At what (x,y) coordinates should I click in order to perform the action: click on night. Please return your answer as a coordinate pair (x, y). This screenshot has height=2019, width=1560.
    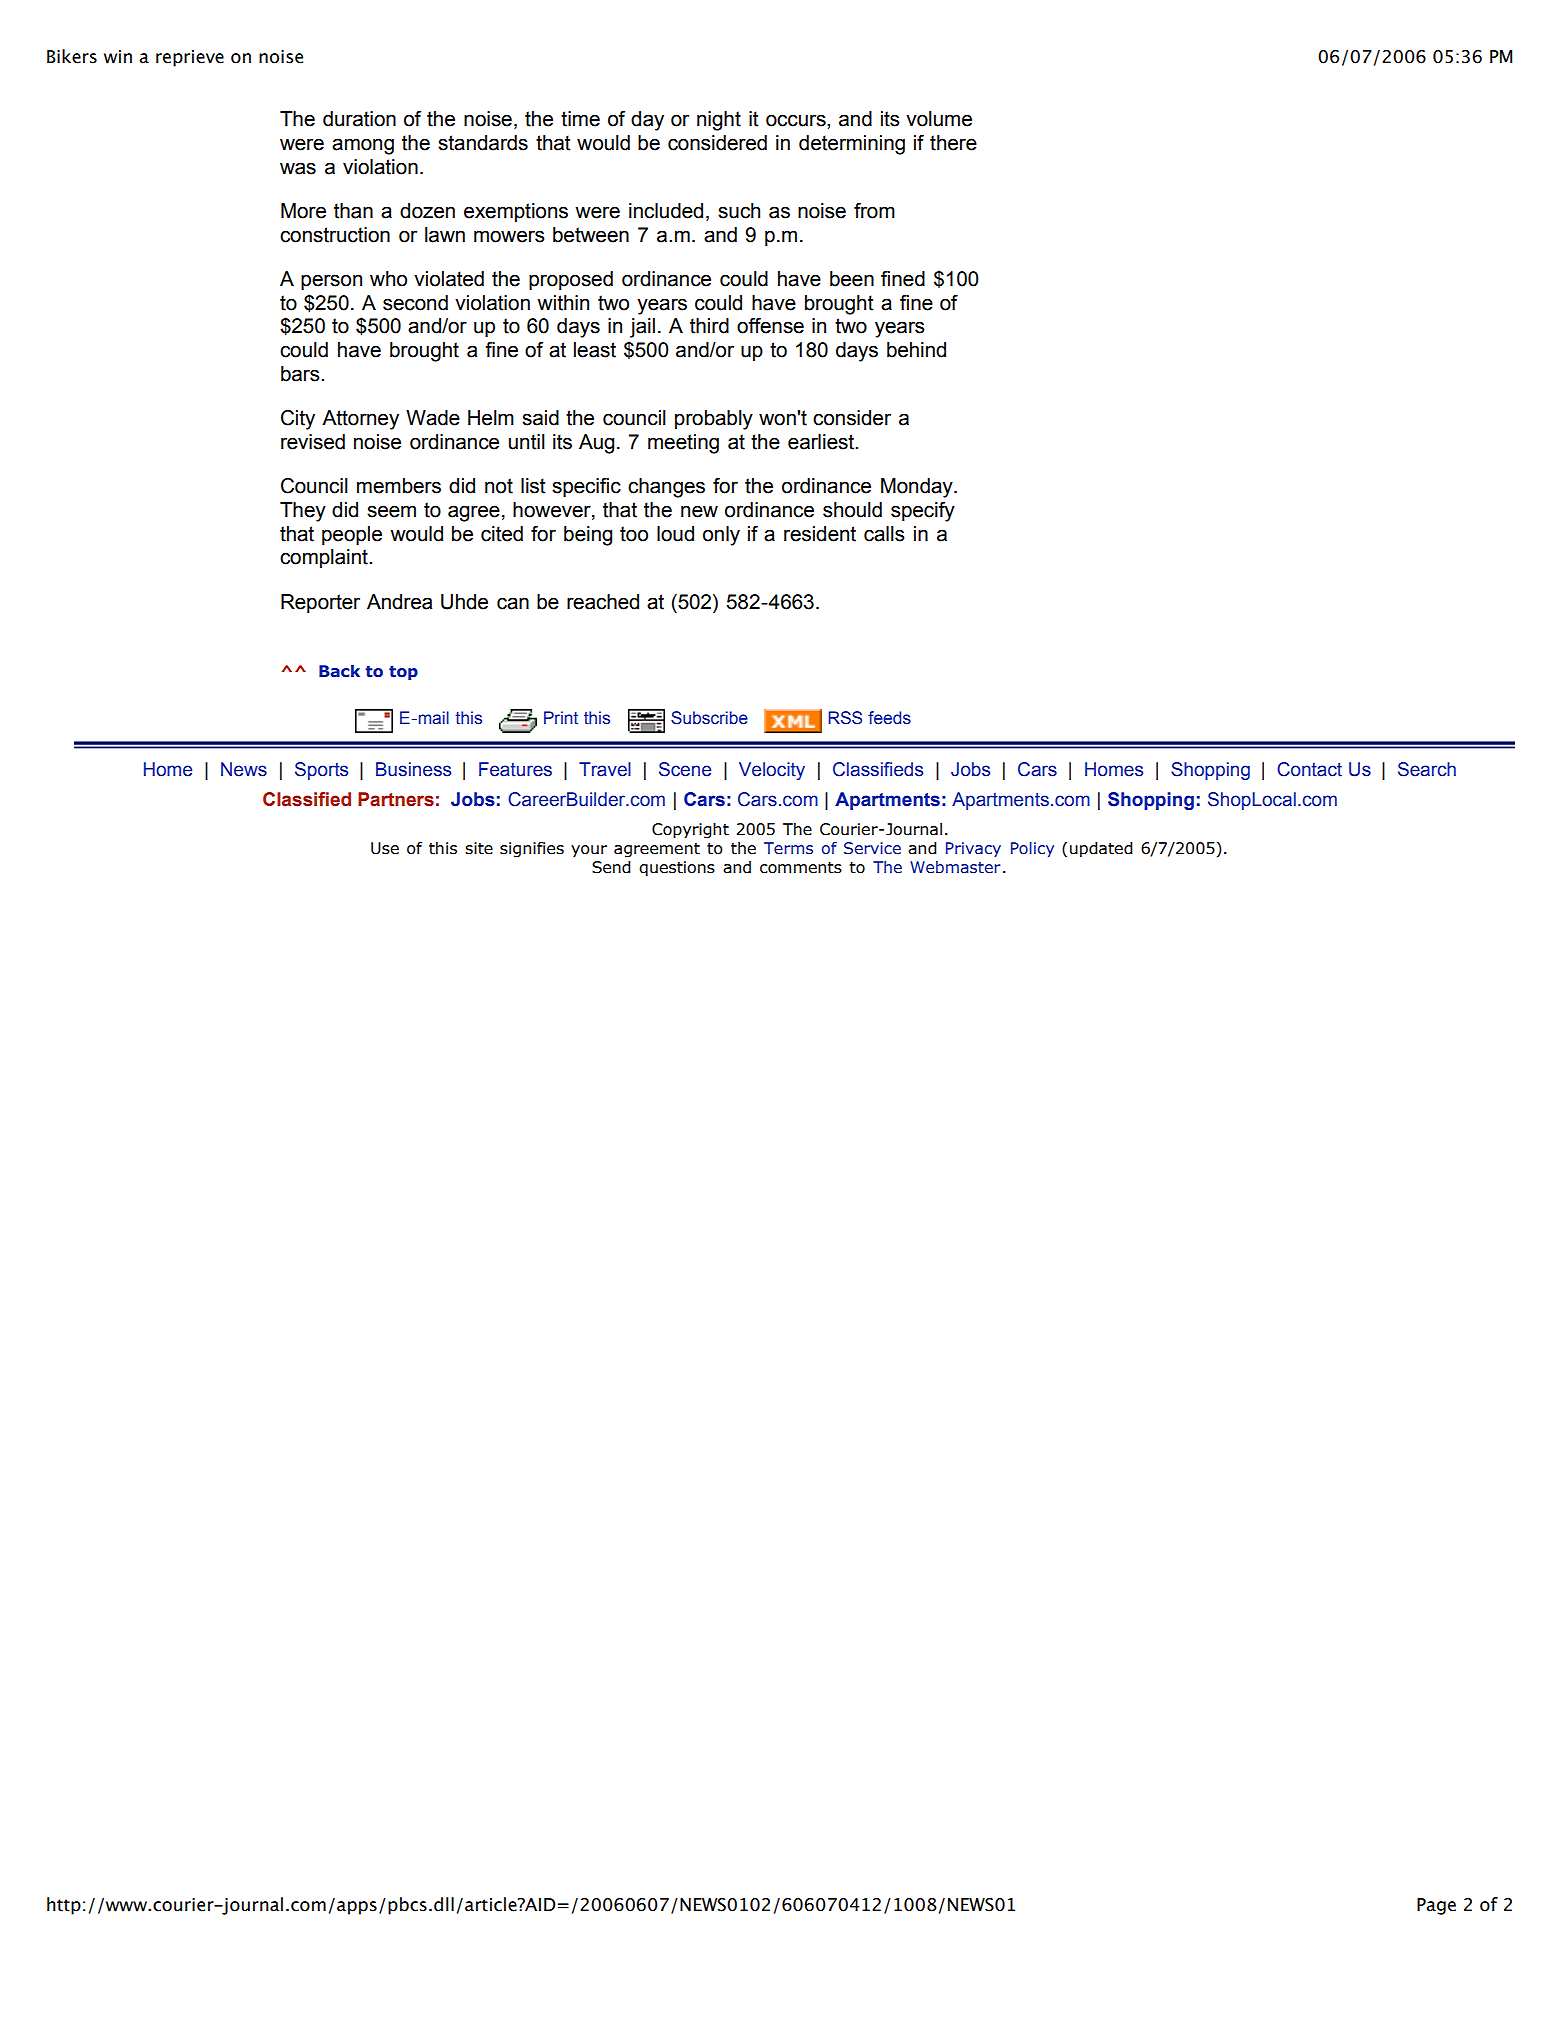
    Looking at the image, I should click on (719, 121).
